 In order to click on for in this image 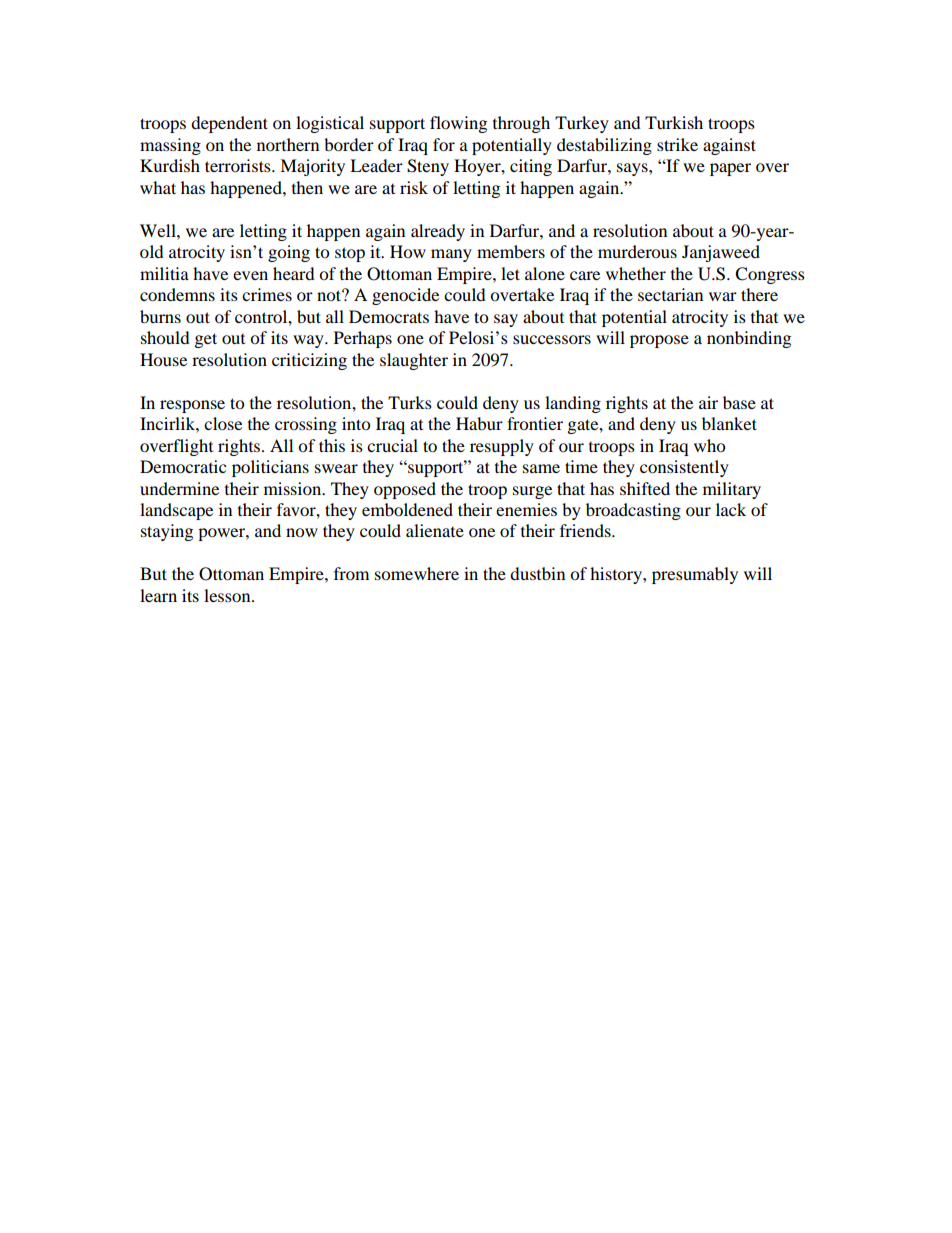, I will do `click(444, 144)`.
